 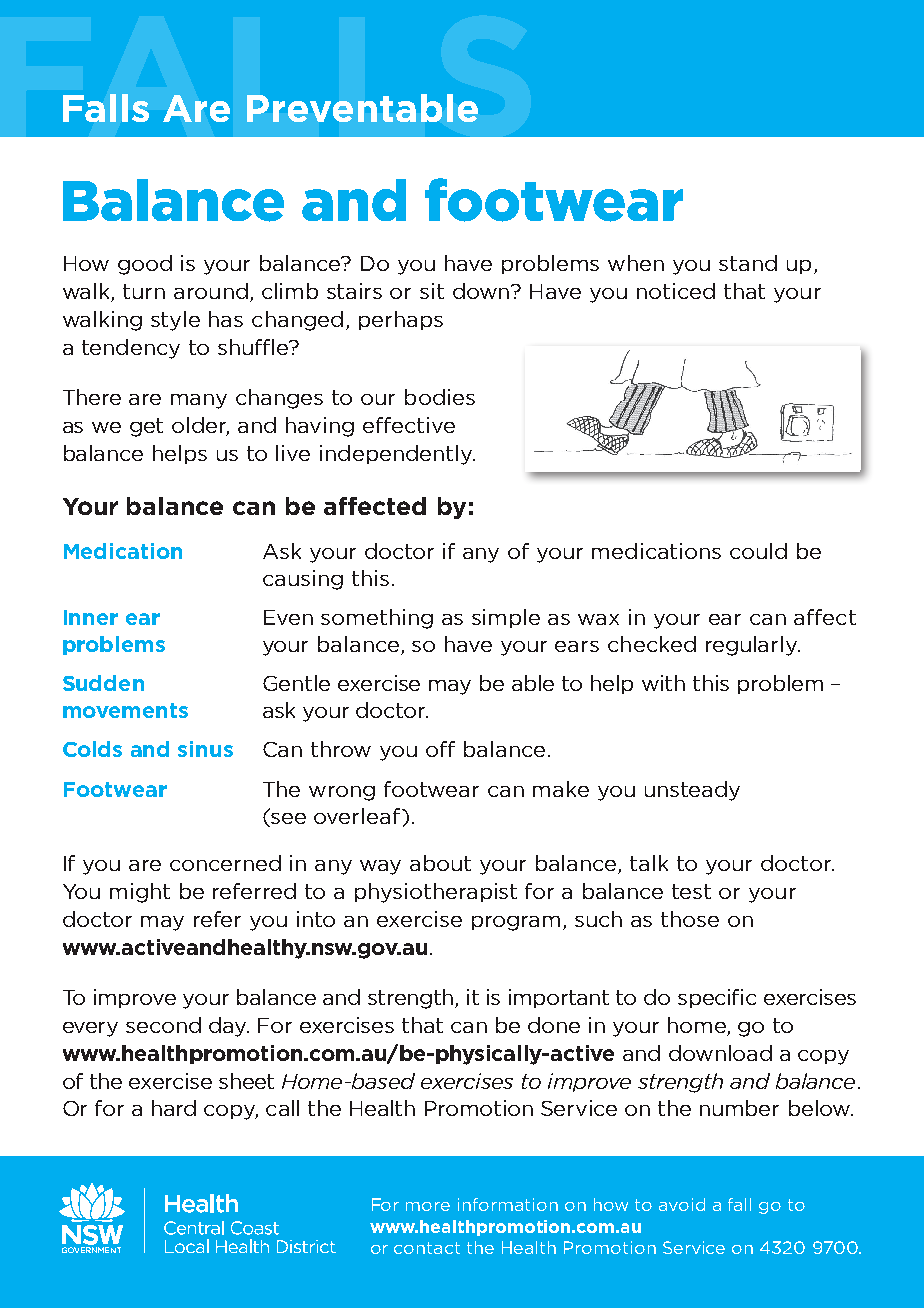 I want to click on around, so click(x=211, y=291).
